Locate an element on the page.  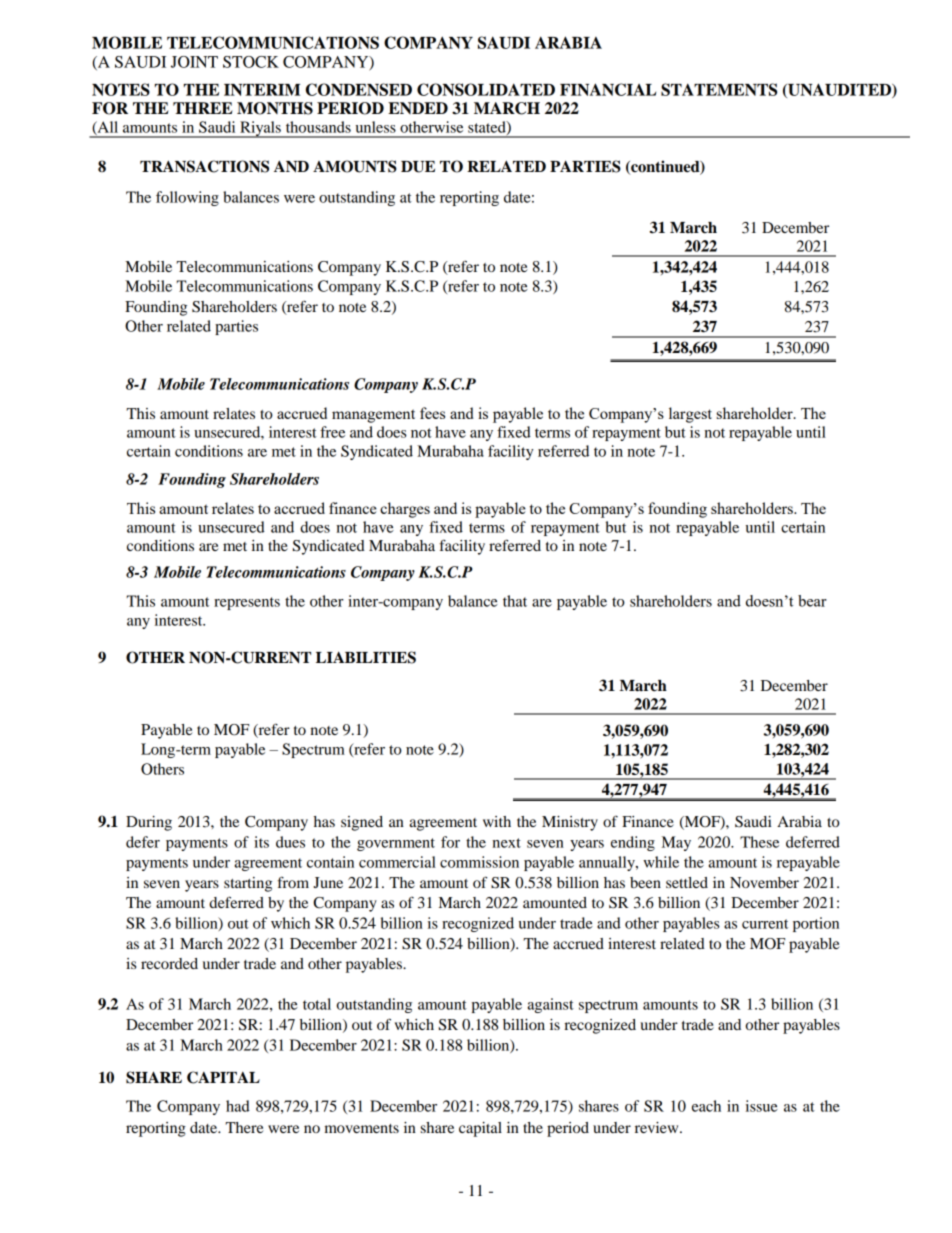
had is located at coordinates (238, 1106).
